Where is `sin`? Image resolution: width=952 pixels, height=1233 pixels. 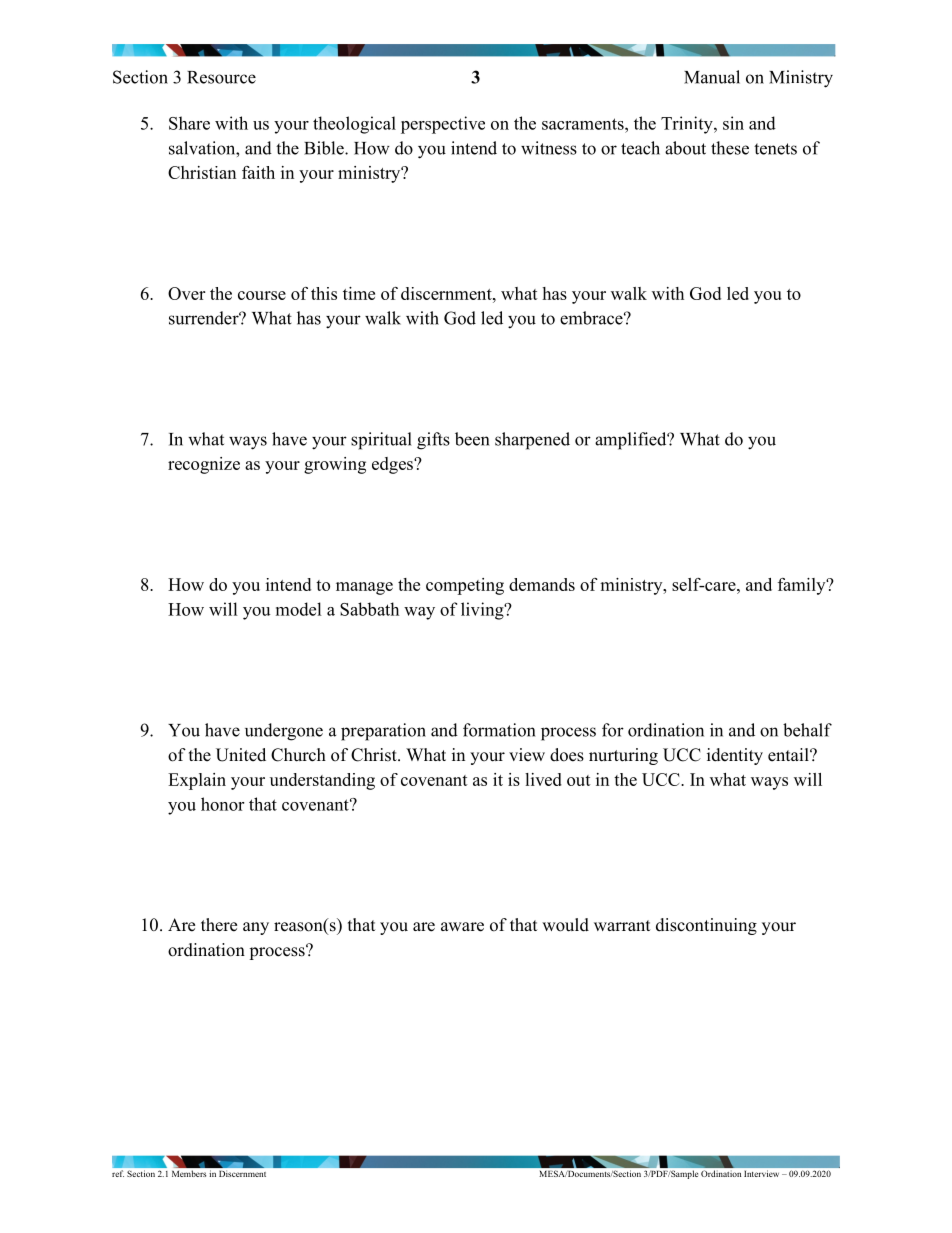 sin is located at coordinates (733, 123).
